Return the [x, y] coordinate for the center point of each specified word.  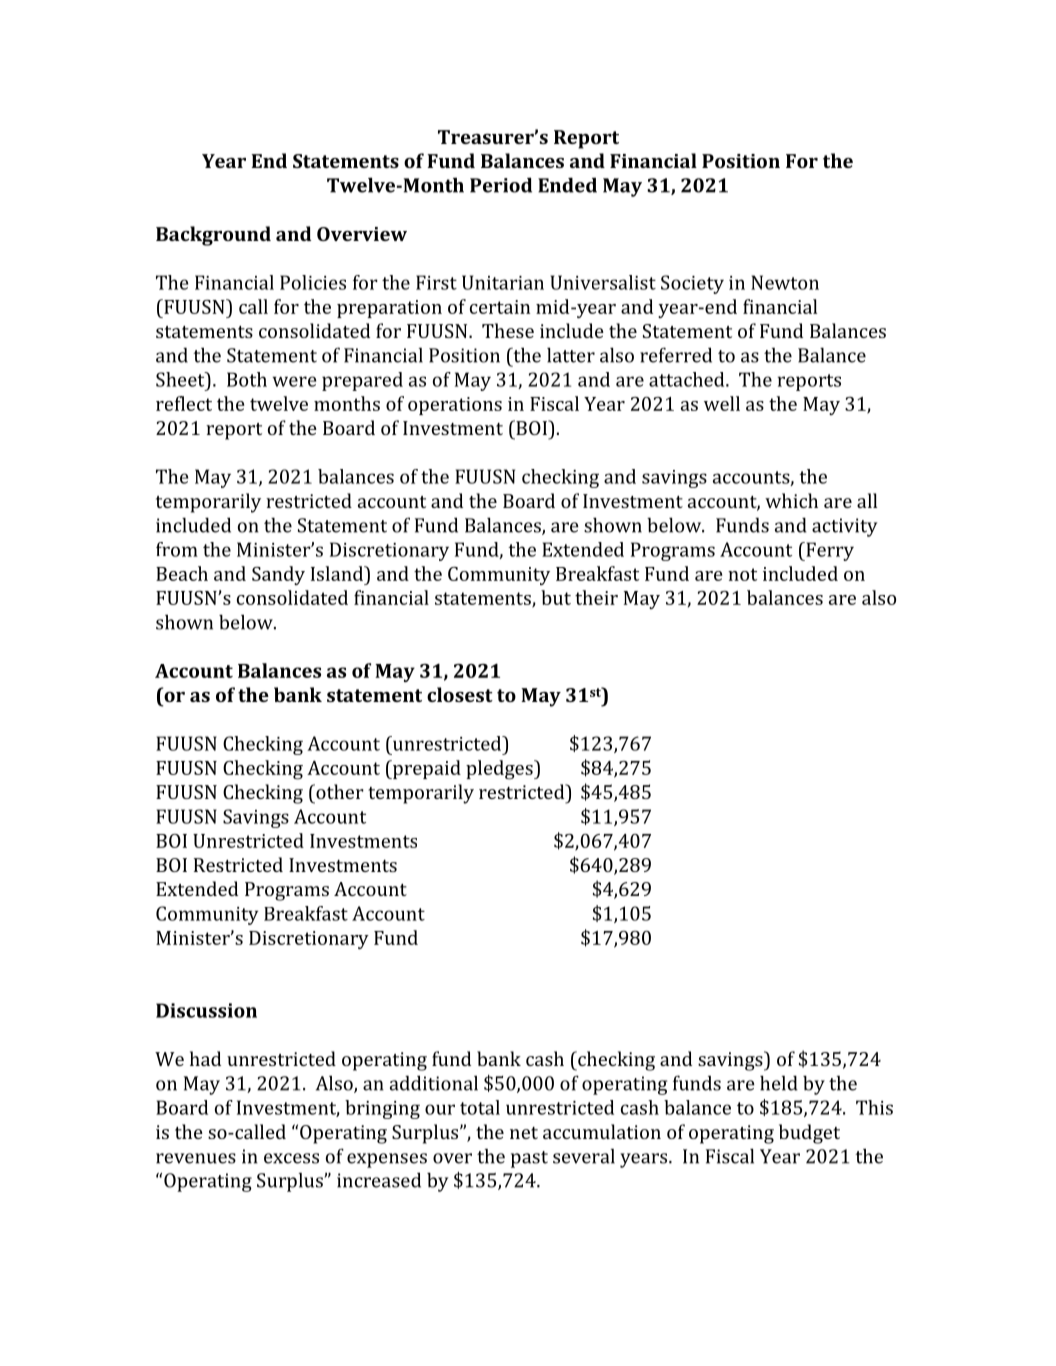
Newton [785, 282]
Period [501, 185]
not [742, 574]
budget [809, 1134]
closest [460, 694]
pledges [500, 770]
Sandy [278, 575]
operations [455, 406]
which [791, 500]
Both [247, 379]
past [529, 1159]
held [778, 1083]
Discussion [206, 1010]
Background [213, 236]
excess [291, 1158]
